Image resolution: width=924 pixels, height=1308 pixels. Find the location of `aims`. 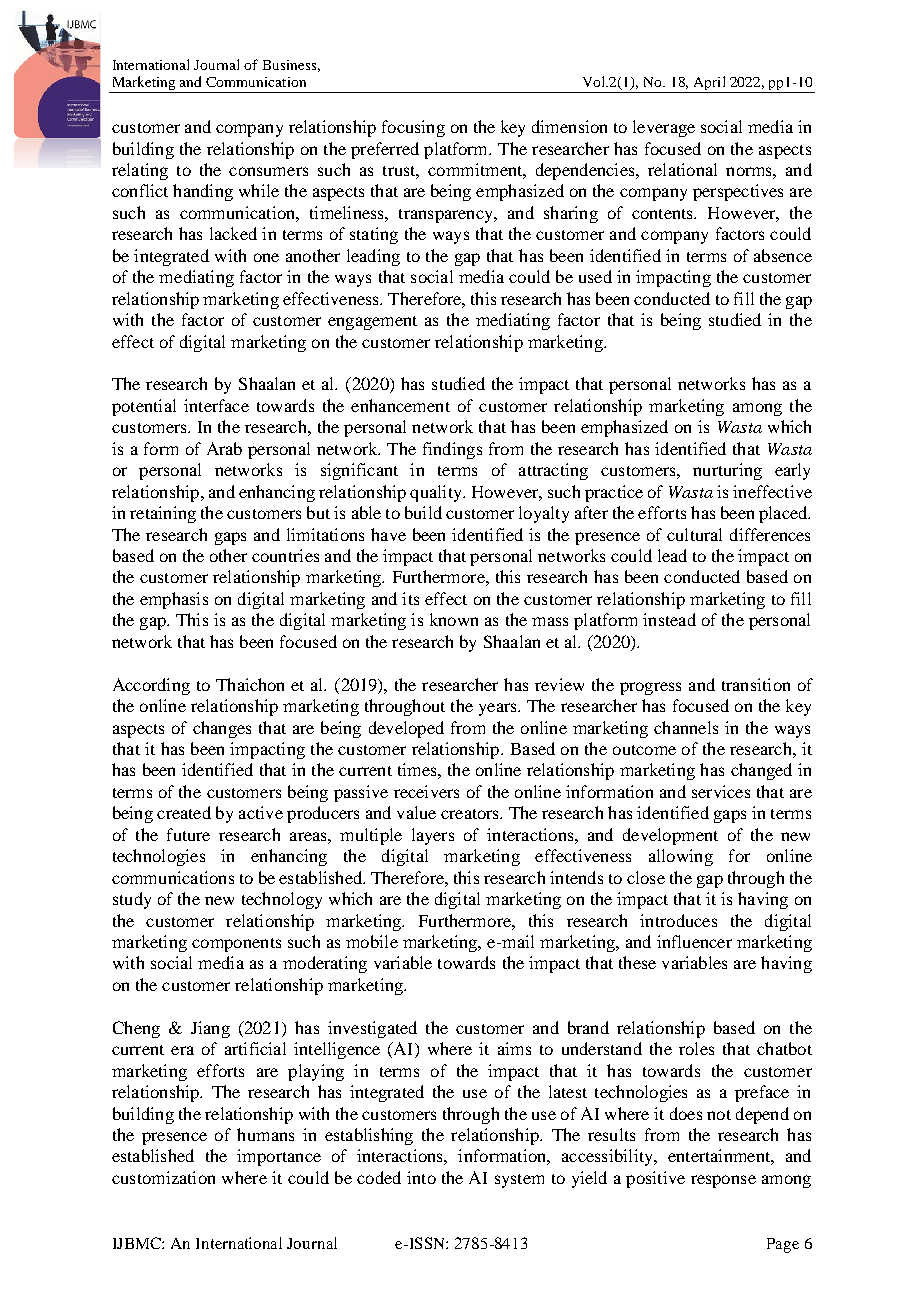

aims is located at coordinates (514, 1048).
